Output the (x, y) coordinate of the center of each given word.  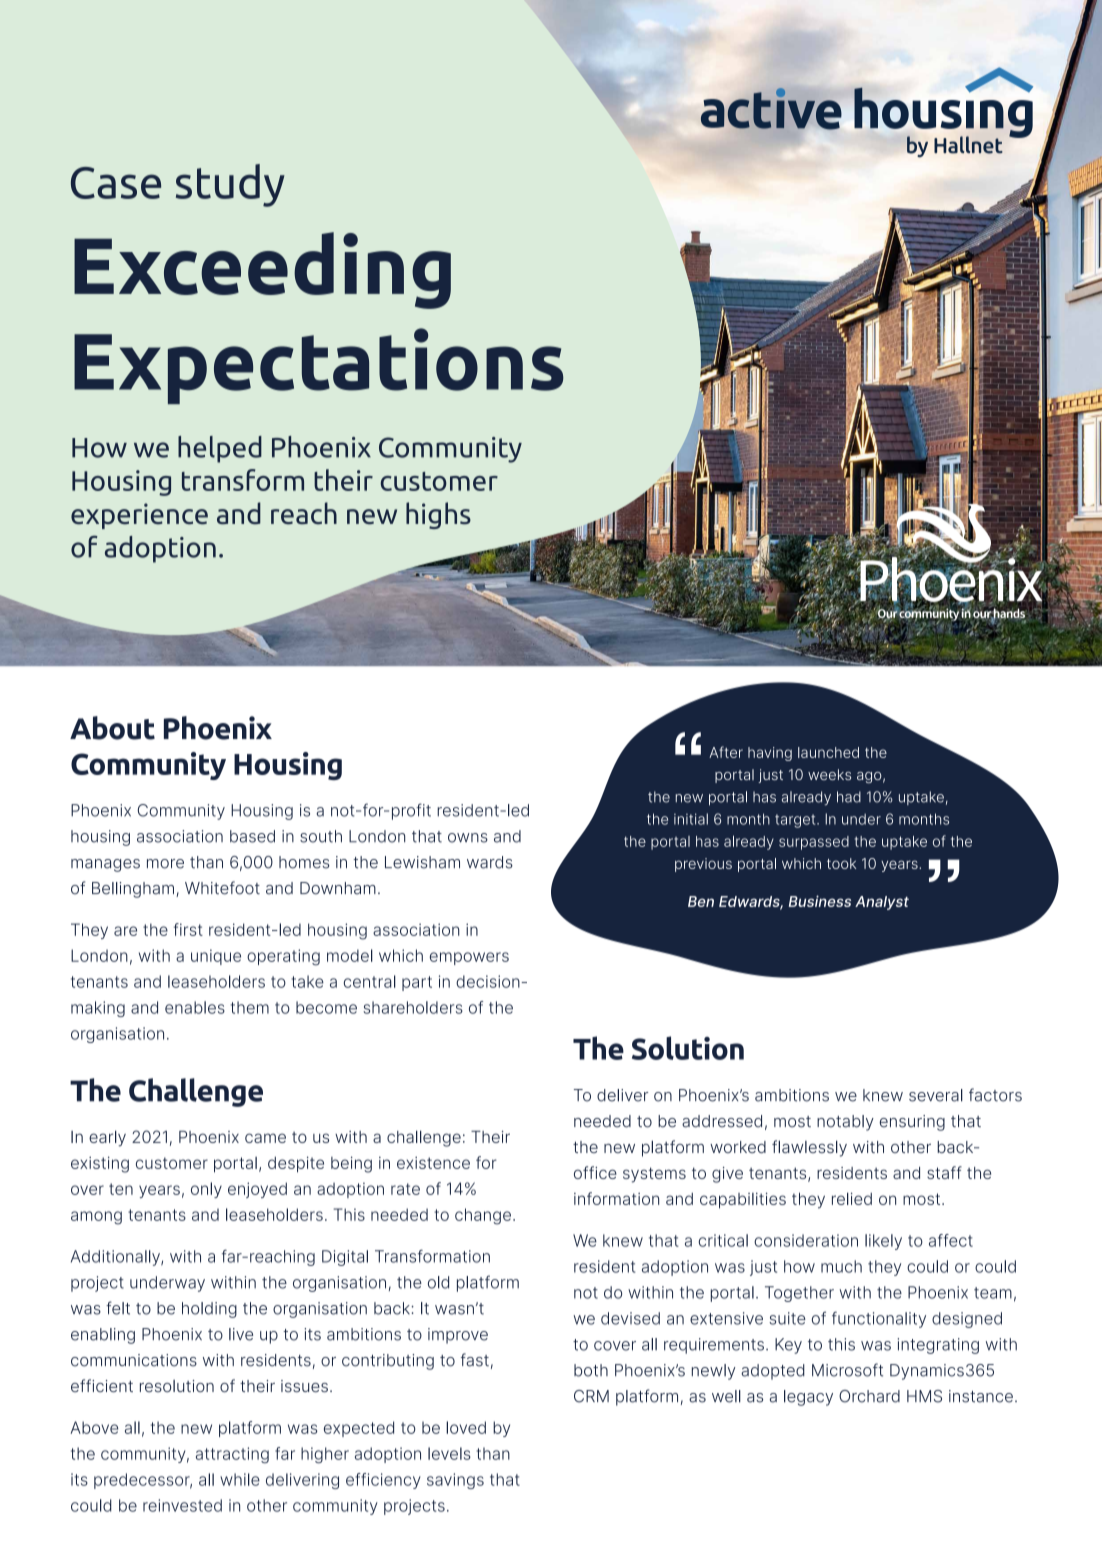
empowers (469, 958)
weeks (829, 774)
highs (438, 515)
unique (216, 957)
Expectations (318, 366)
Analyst (882, 903)
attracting (232, 1455)
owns (468, 838)
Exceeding (262, 270)
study (230, 185)
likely (883, 1242)
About (112, 728)
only (206, 1190)
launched (828, 752)
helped (220, 449)
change (483, 1216)
